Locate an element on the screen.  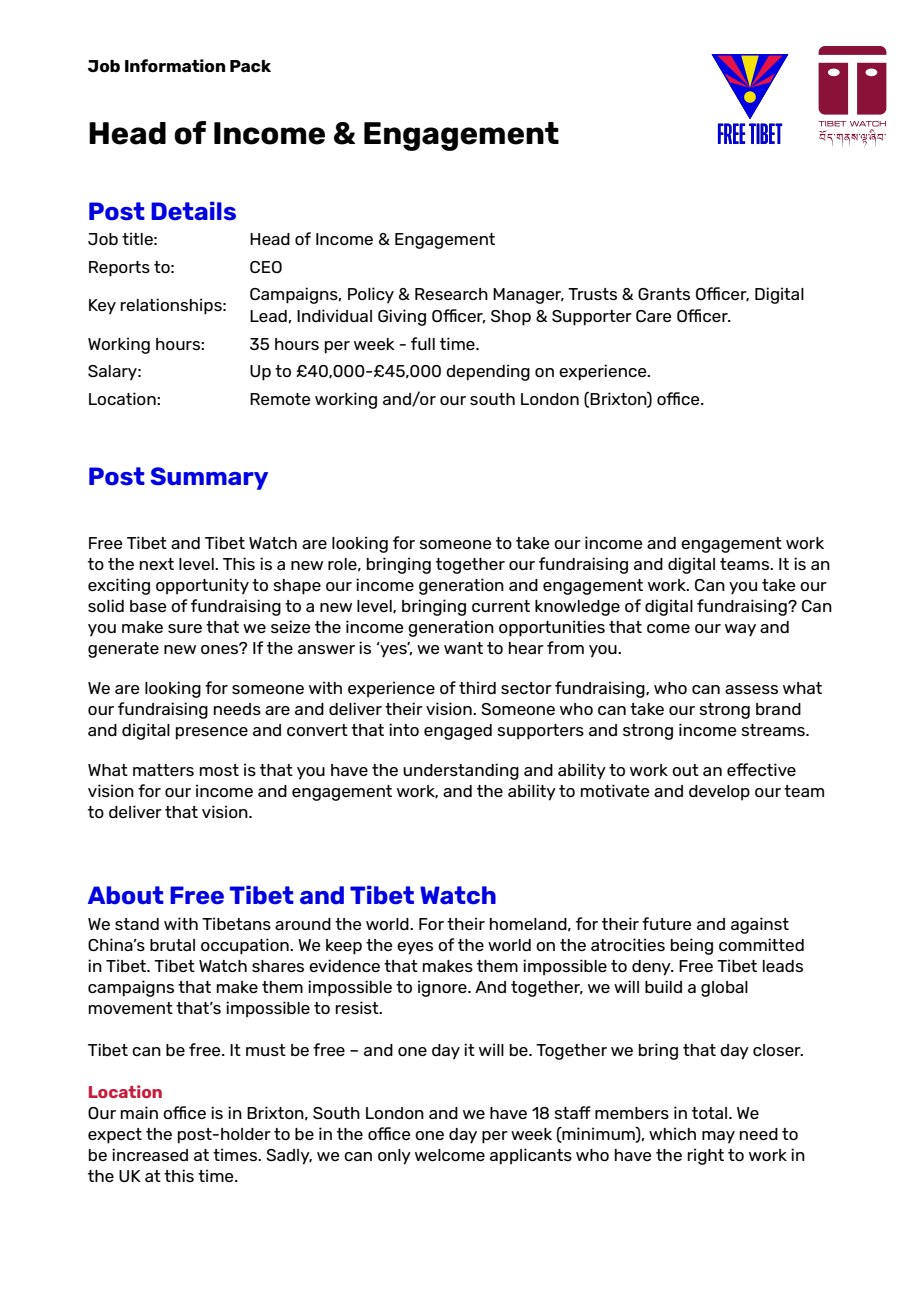
develop is located at coordinates (719, 793).
